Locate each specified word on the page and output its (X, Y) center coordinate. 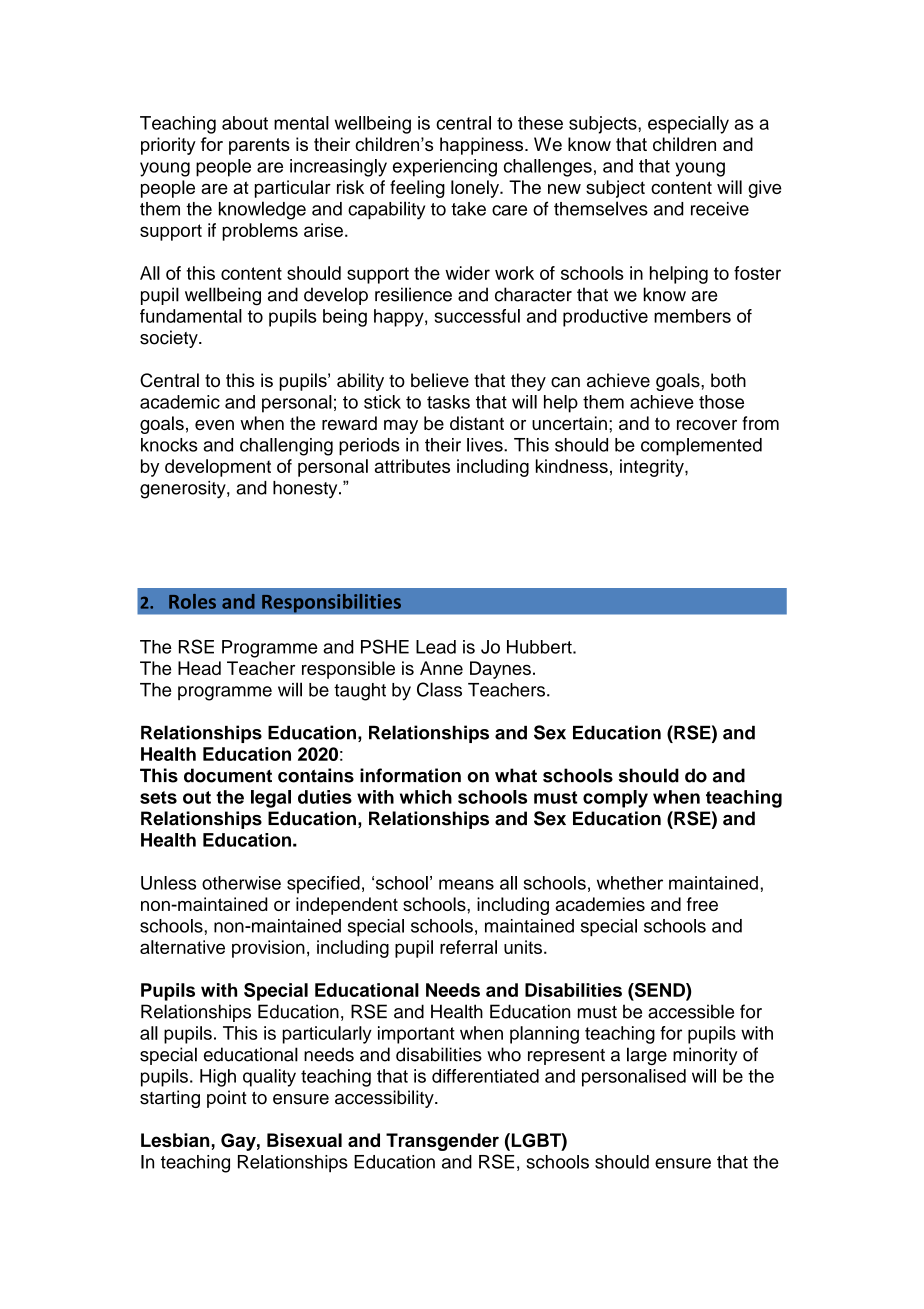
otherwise (241, 883)
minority (705, 1056)
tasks (448, 402)
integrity (653, 468)
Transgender (442, 1142)
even (214, 425)
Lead (436, 647)
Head (199, 668)
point (227, 1099)
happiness (483, 146)
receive (720, 209)
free (702, 904)
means (466, 884)
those (721, 402)
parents (259, 146)
